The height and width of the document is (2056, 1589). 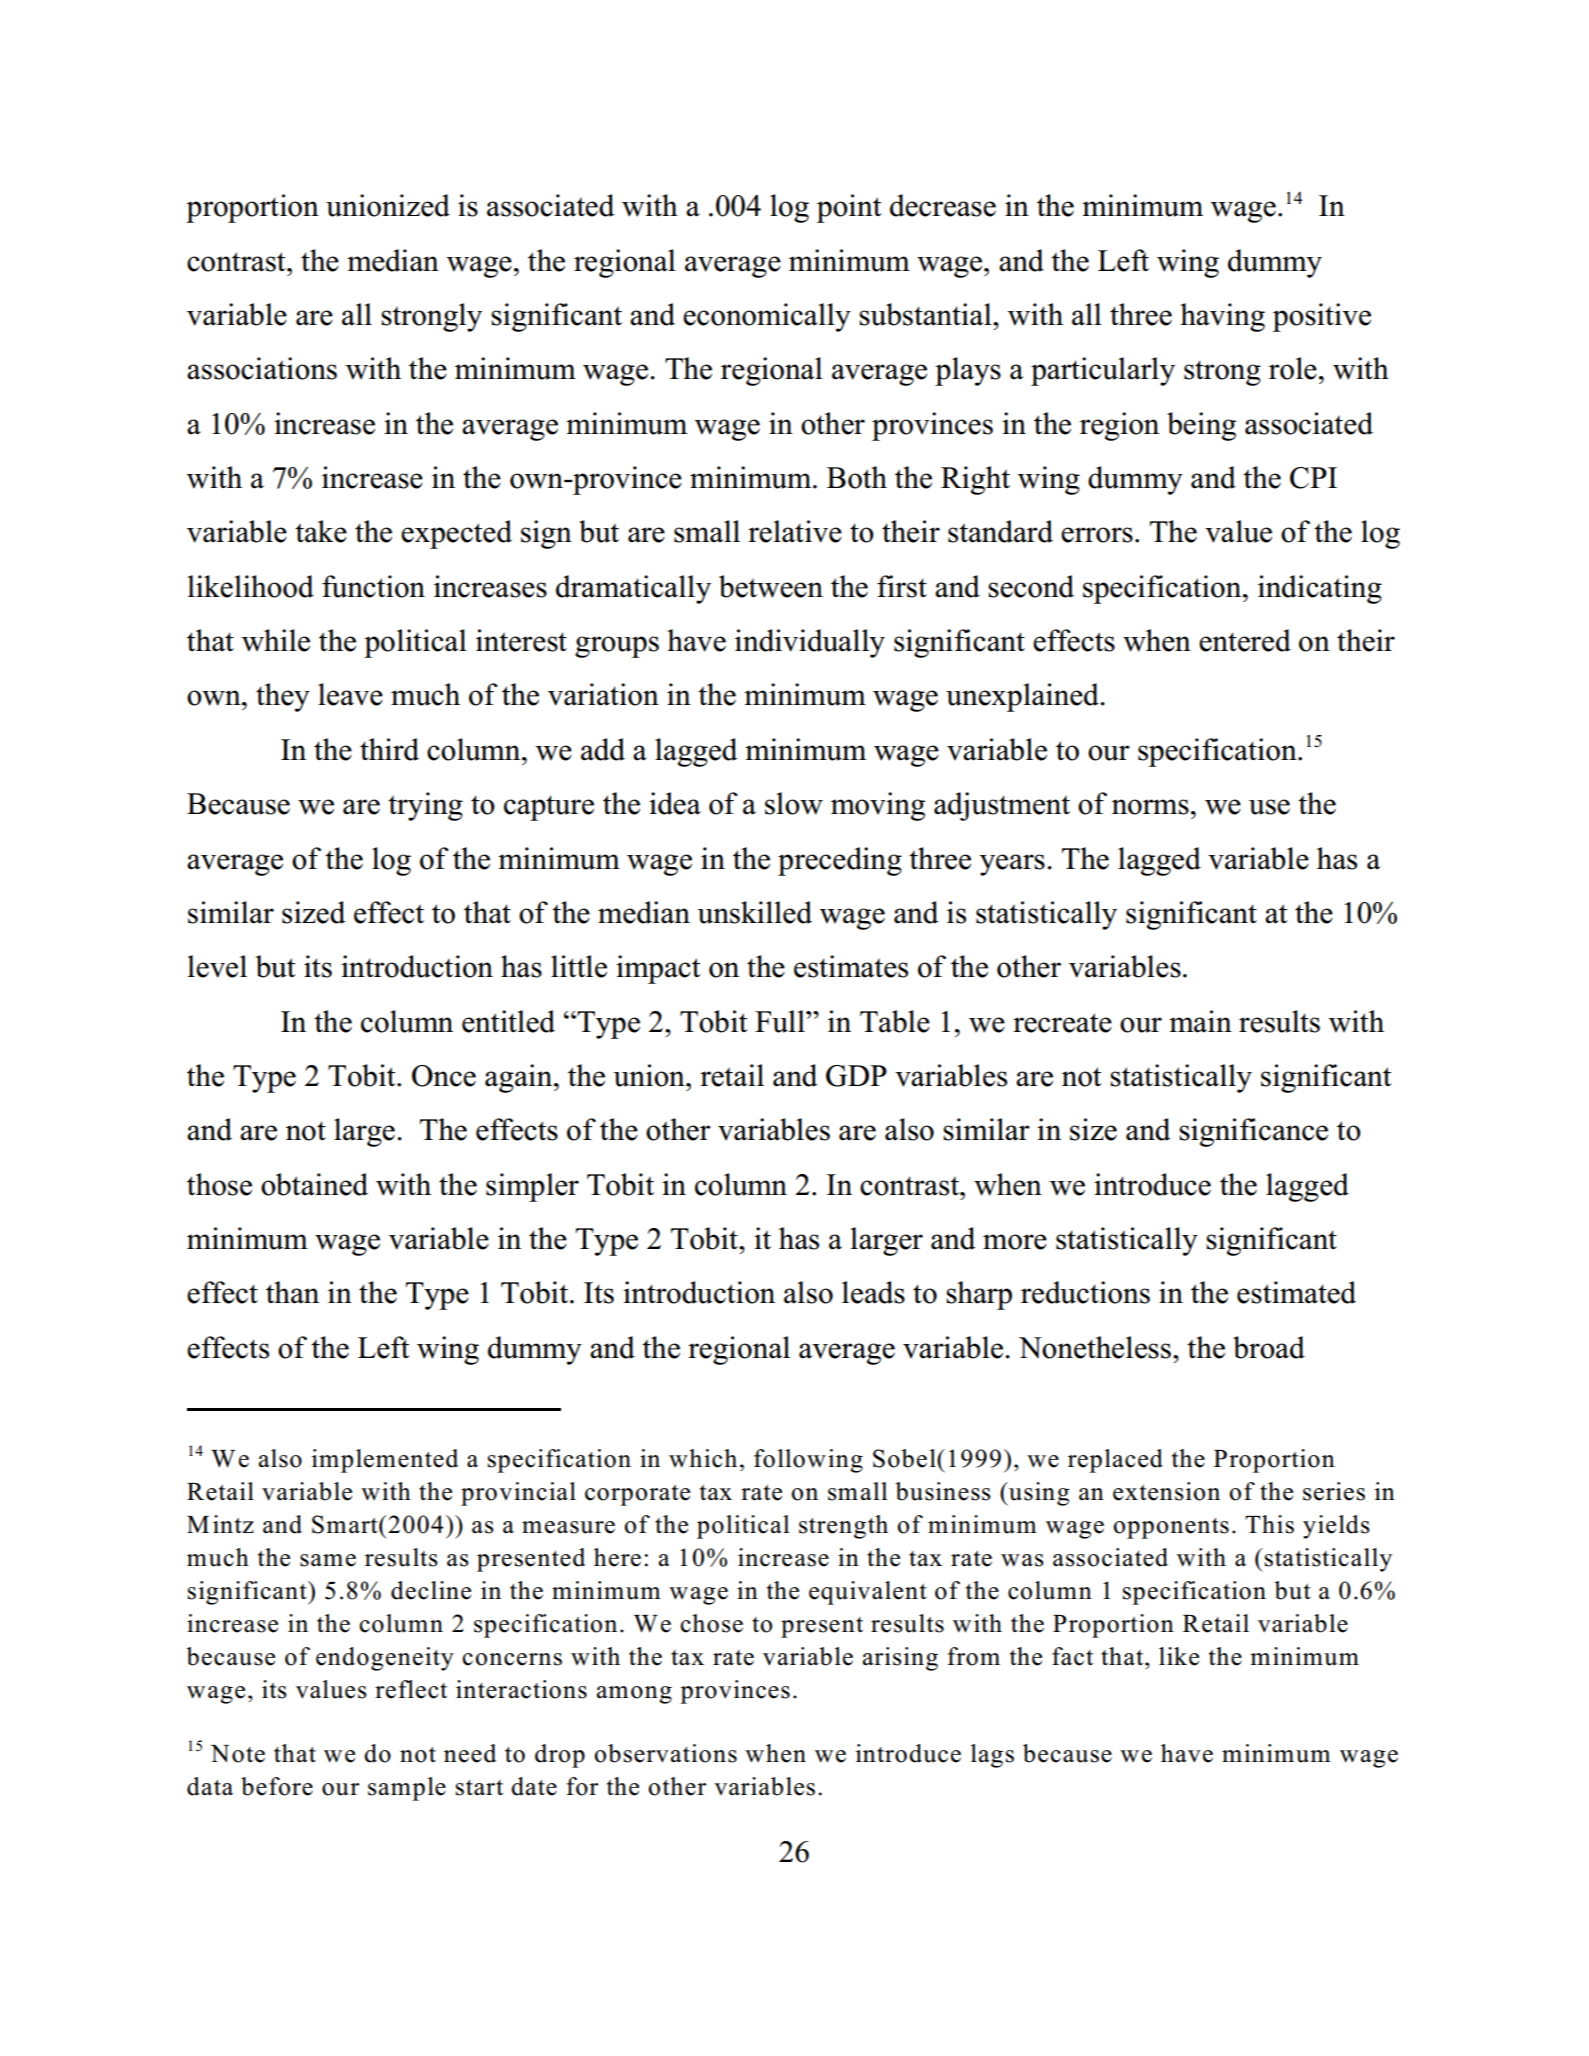 What do you see at coordinates (767, 317) in the document?
I see `economically` at bounding box center [767, 317].
